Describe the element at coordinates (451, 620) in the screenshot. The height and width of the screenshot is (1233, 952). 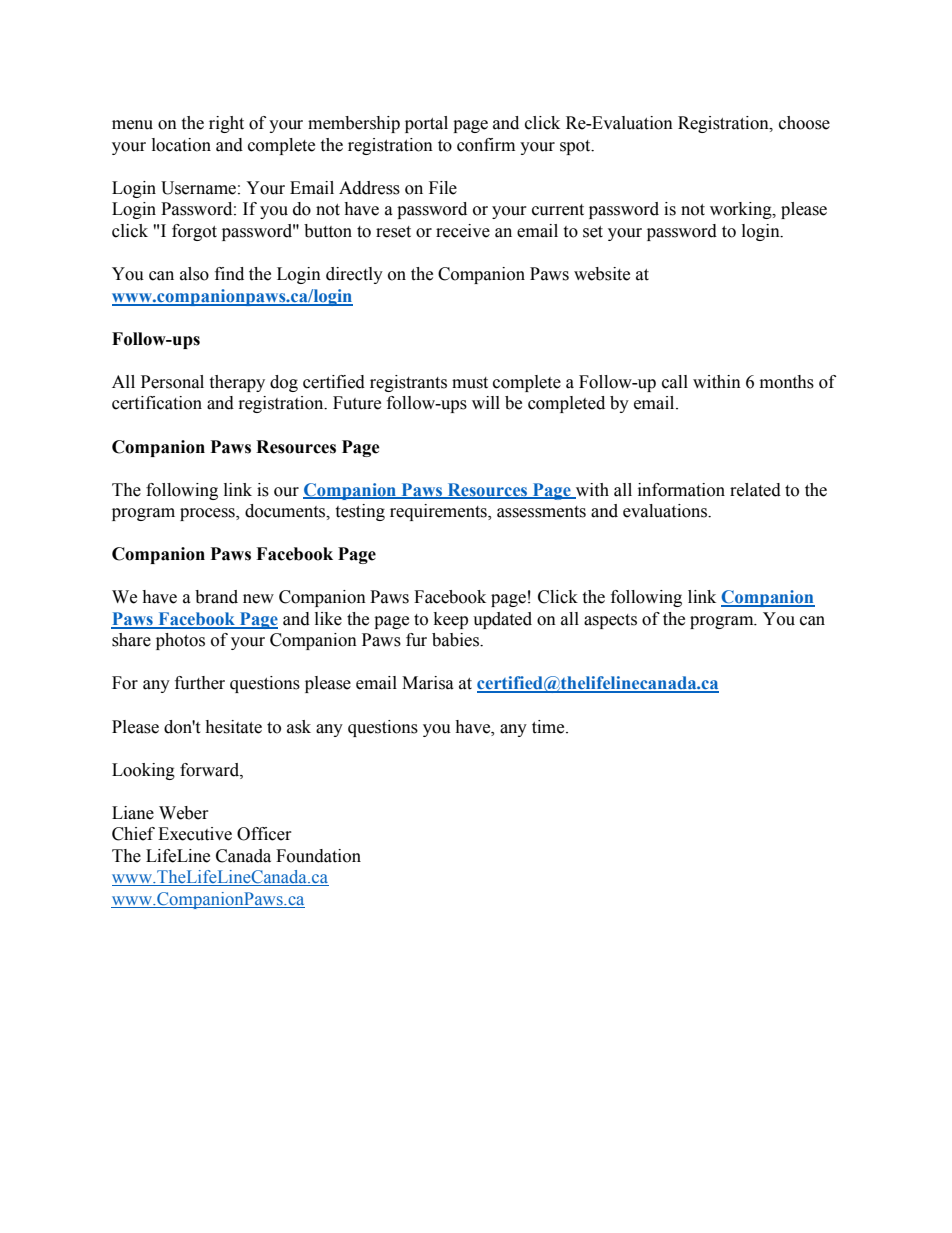
I see `keep` at that location.
